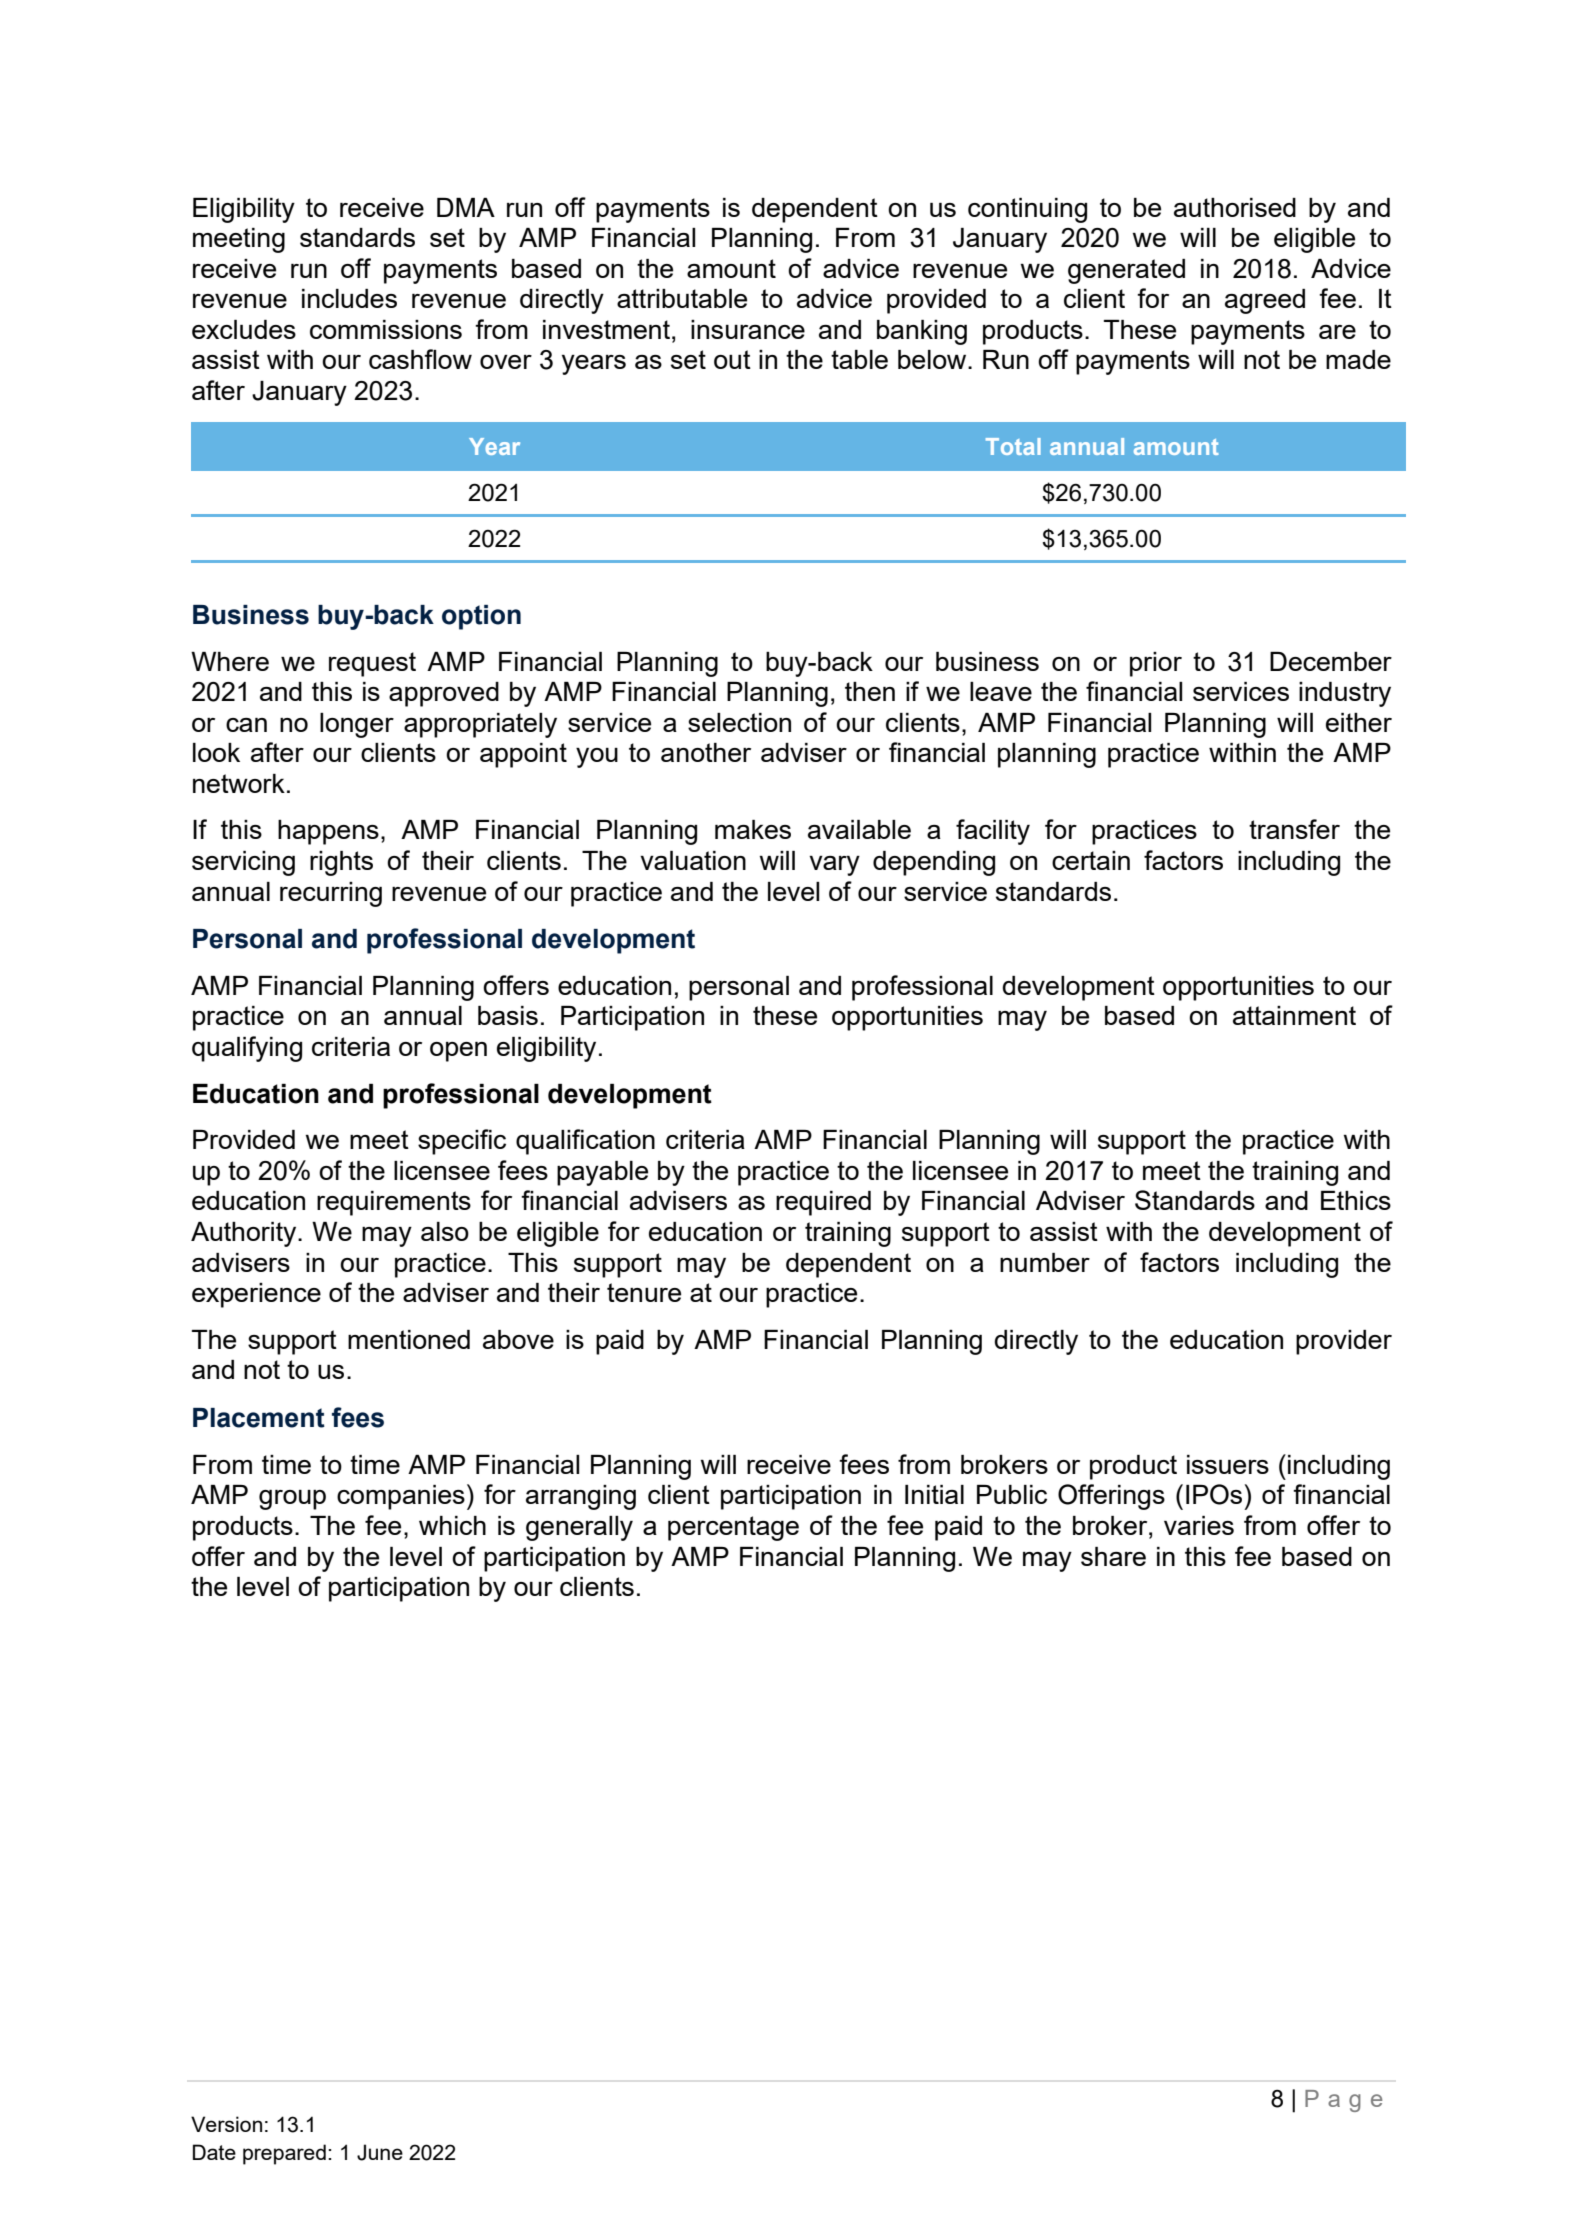 Image resolution: width=1583 pixels, height=2239 pixels. What do you see at coordinates (1156, 664) in the screenshot?
I see `prior` at bounding box center [1156, 664].
